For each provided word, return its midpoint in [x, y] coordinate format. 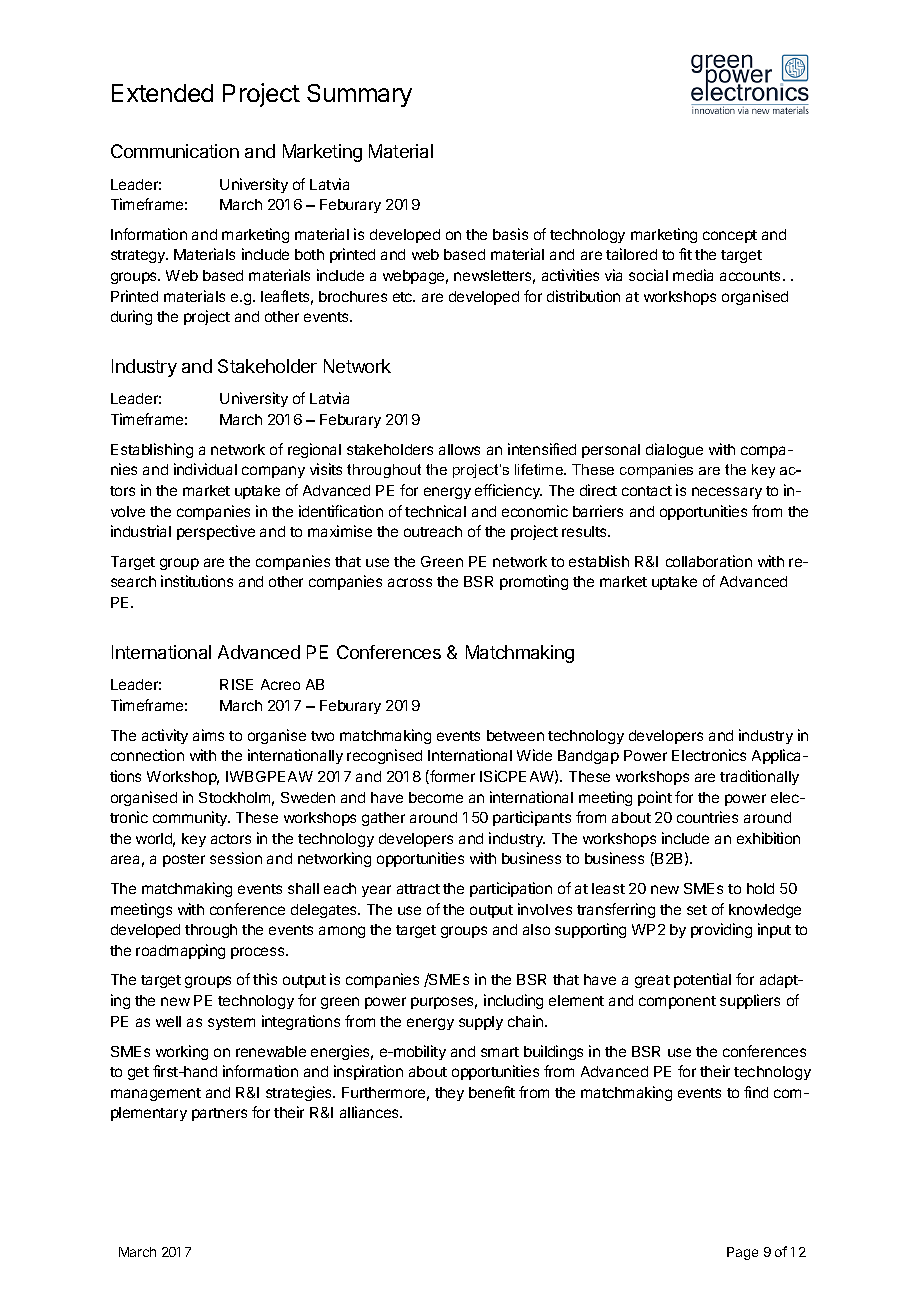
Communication [175, 151]
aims [208, 735]
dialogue [674, 450]
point [655, 798]
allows [459, 449]
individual [205, 469]
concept [730, 236]
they [449, 1094]
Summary [359, 95]
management [156, 1094]
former [451, 777]
